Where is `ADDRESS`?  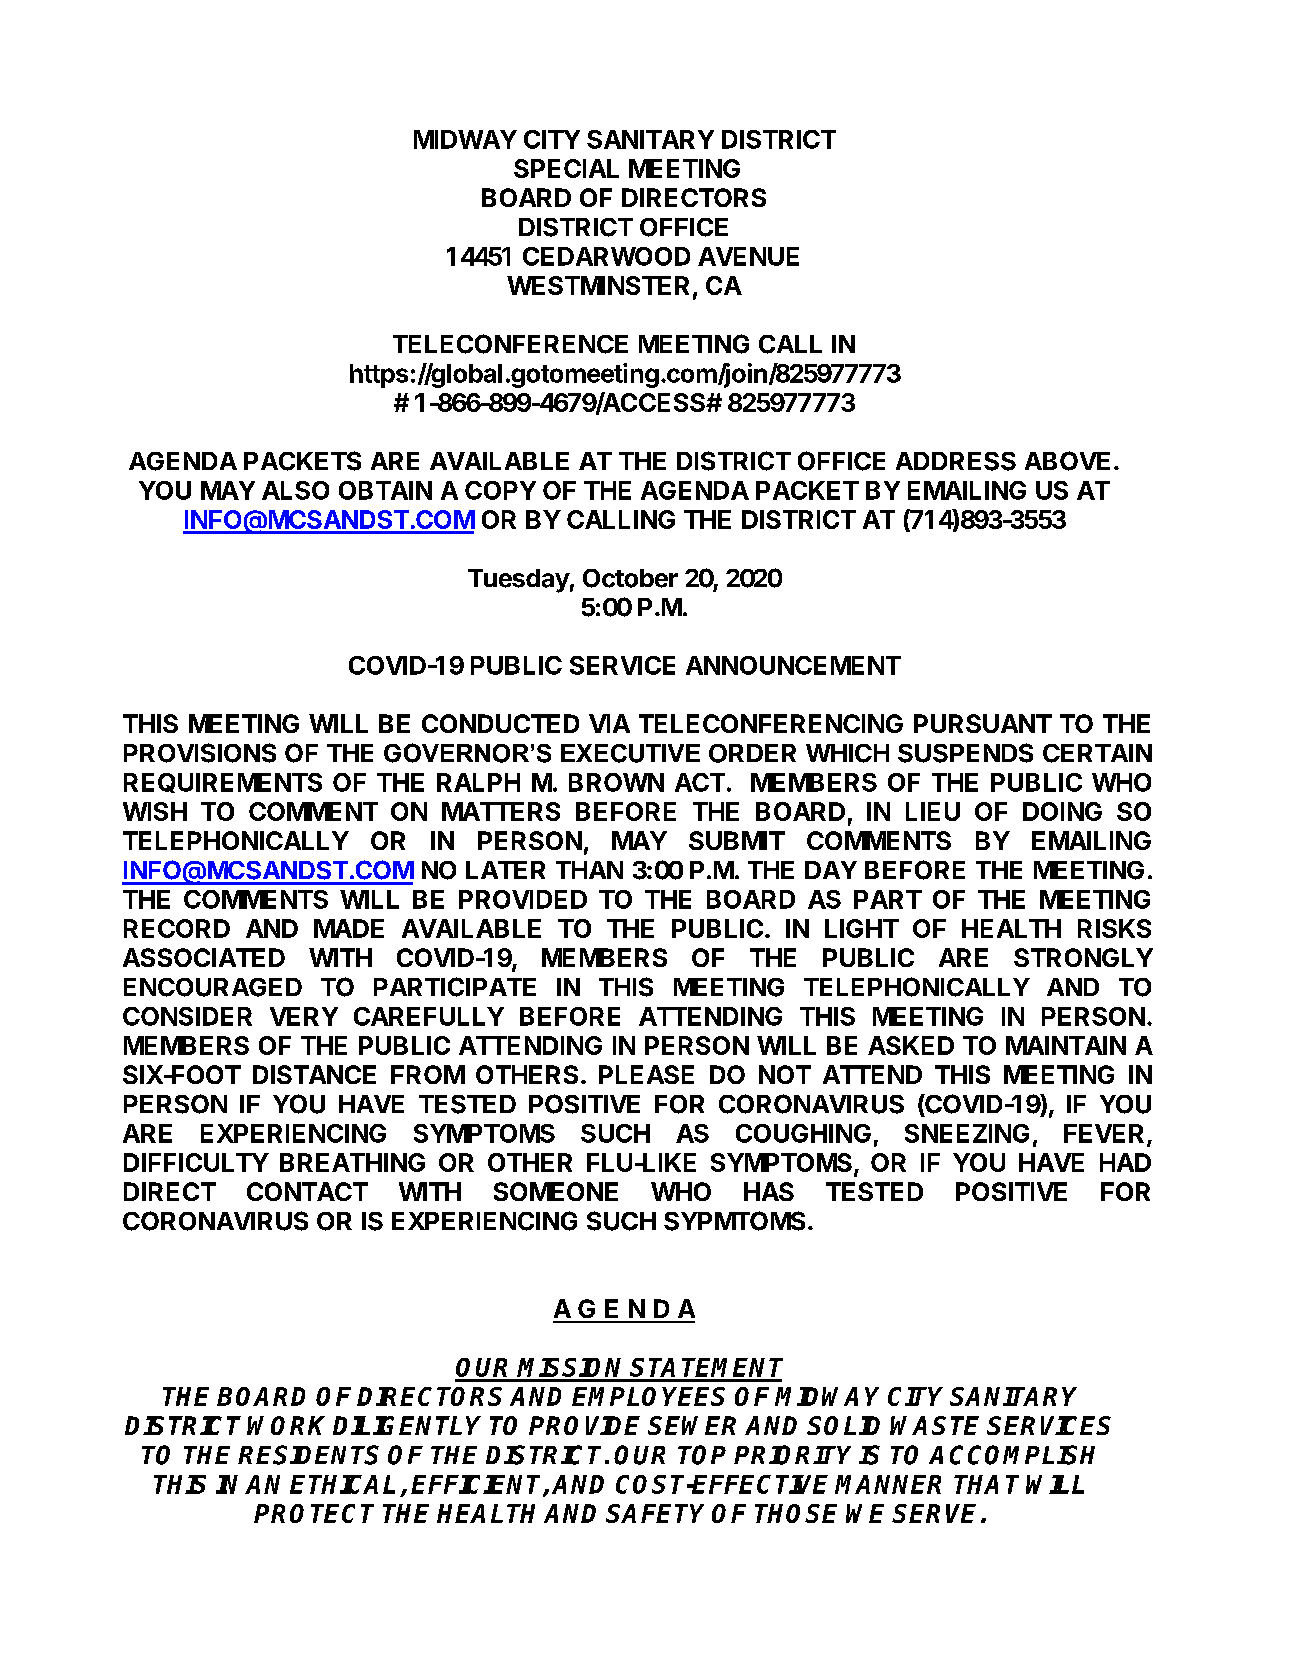 ADDRESS is located at coordinates (956, 461).
